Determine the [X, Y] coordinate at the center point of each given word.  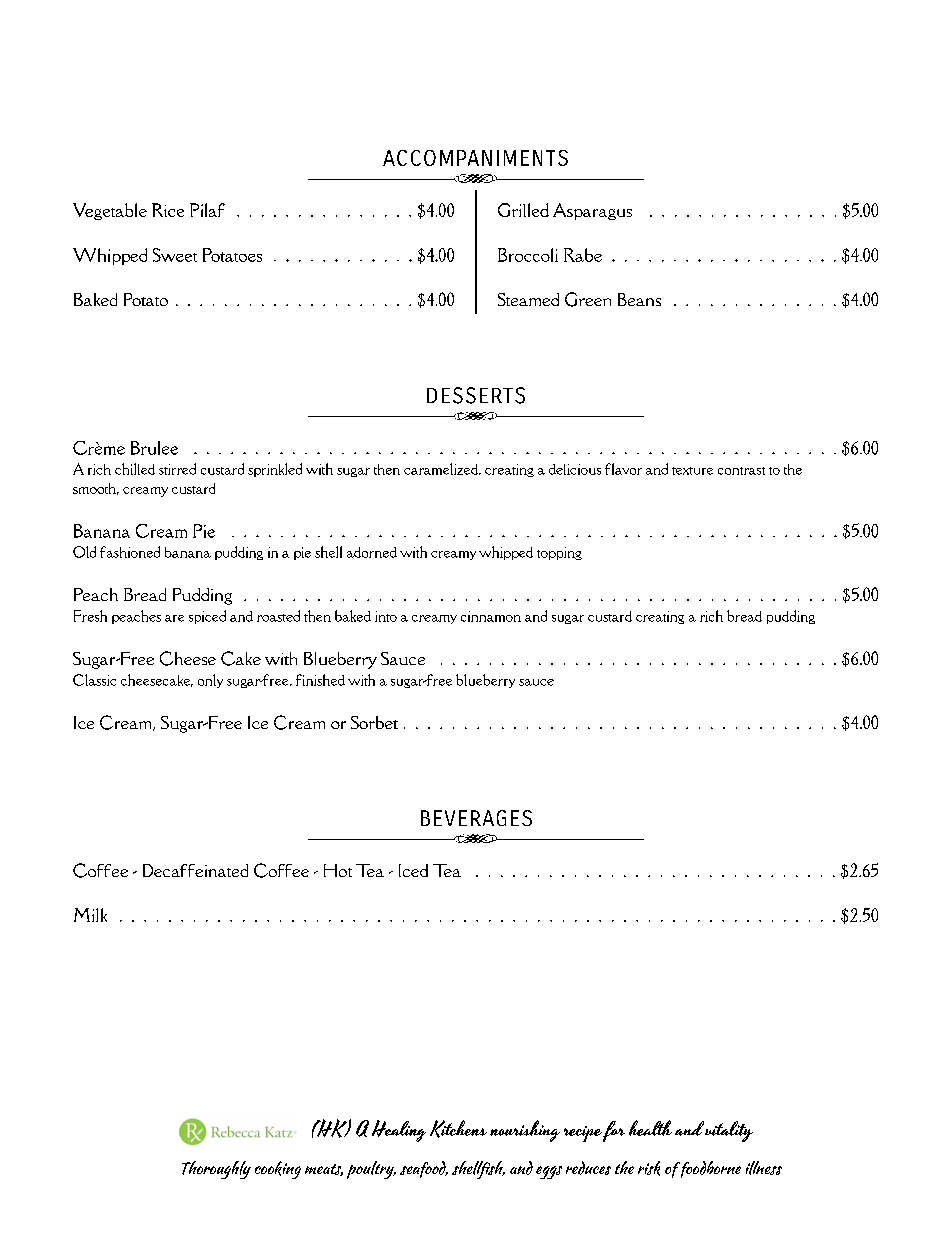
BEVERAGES [476, 818]
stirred [177, 469]
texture [692, 471]
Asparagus [592, 211]
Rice [168, 210]
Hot [338, 870]
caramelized [442, 469]
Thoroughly [216, 1170]
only [210, 681]
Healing [399, 1131]
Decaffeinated [195, 870]
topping [559, 553]
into [386, 616]
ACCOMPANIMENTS [475, 158]
